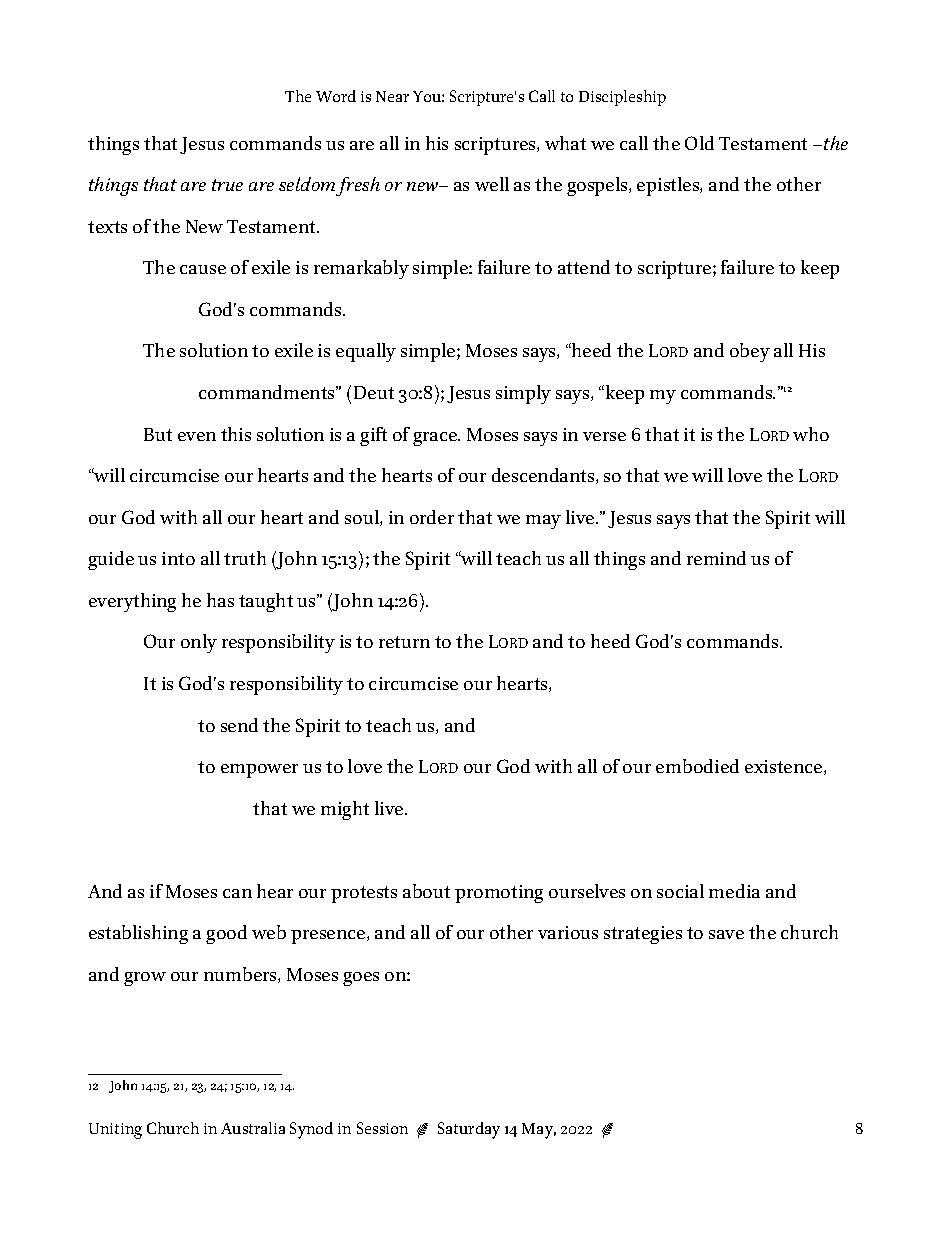 The height and width of the screenshot is (1233, 952). I want to click on has, so click(220, 600).
